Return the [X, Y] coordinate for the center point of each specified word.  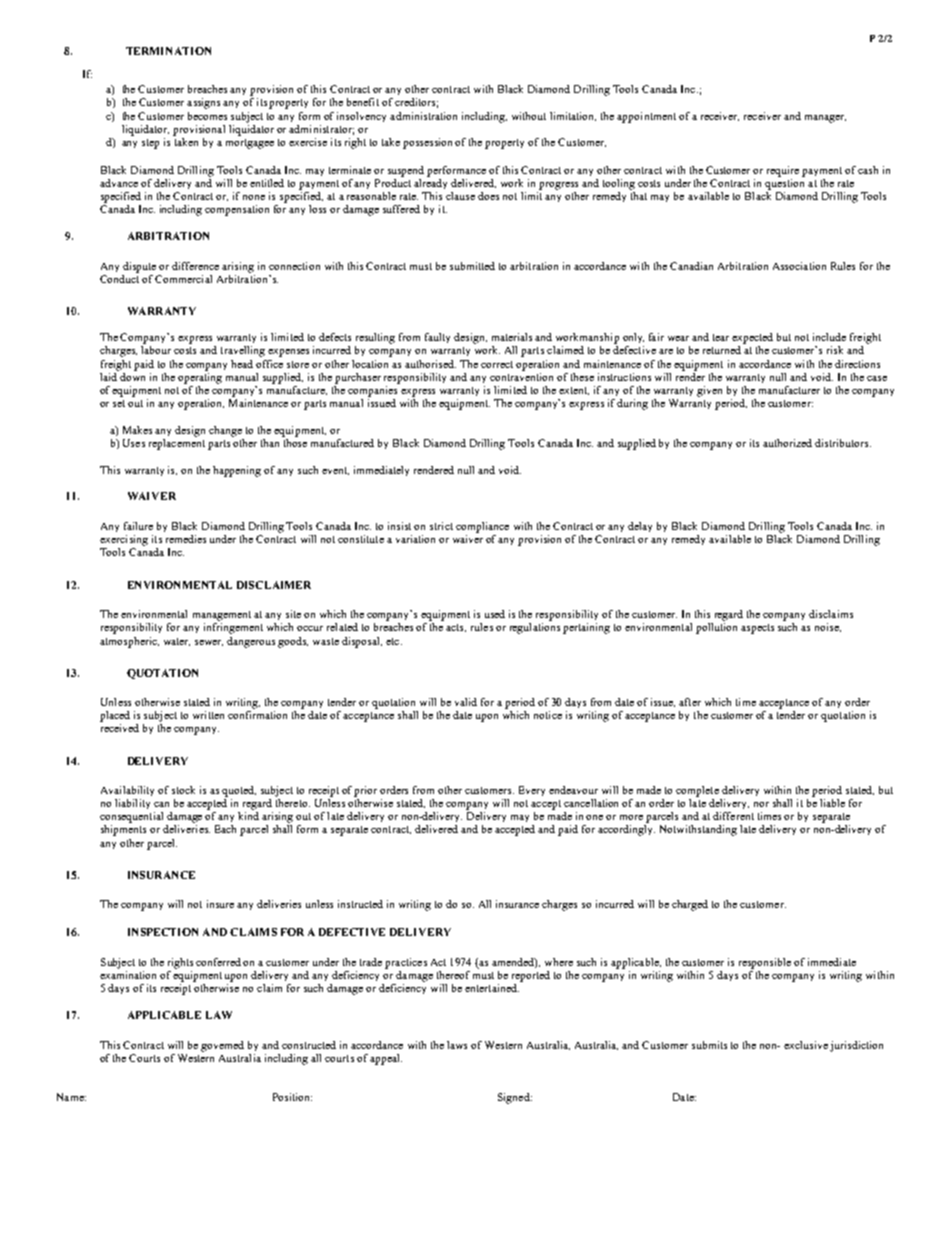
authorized [787, 443]
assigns [203, 103]
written [208, 715]
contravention [521, 375]
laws [457, 1045]
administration [423, 116]
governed [222, 1046]
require [783, 171]
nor [761, 804]
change [225, 431]
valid [466, 702]
